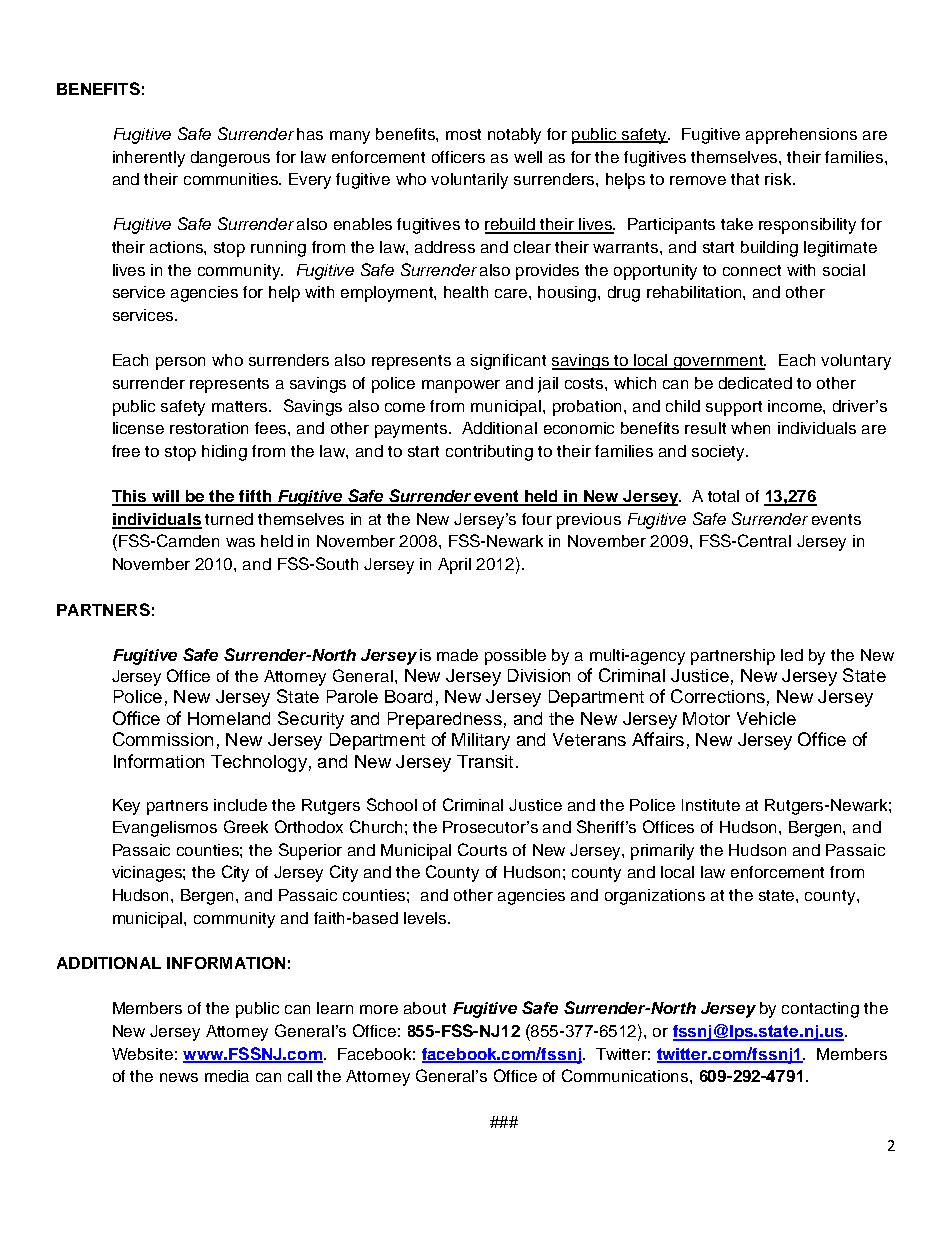 Image resolution: width=952 pixels, height=1233 pixels. I want to click on dangerous, so click(230, 159).
